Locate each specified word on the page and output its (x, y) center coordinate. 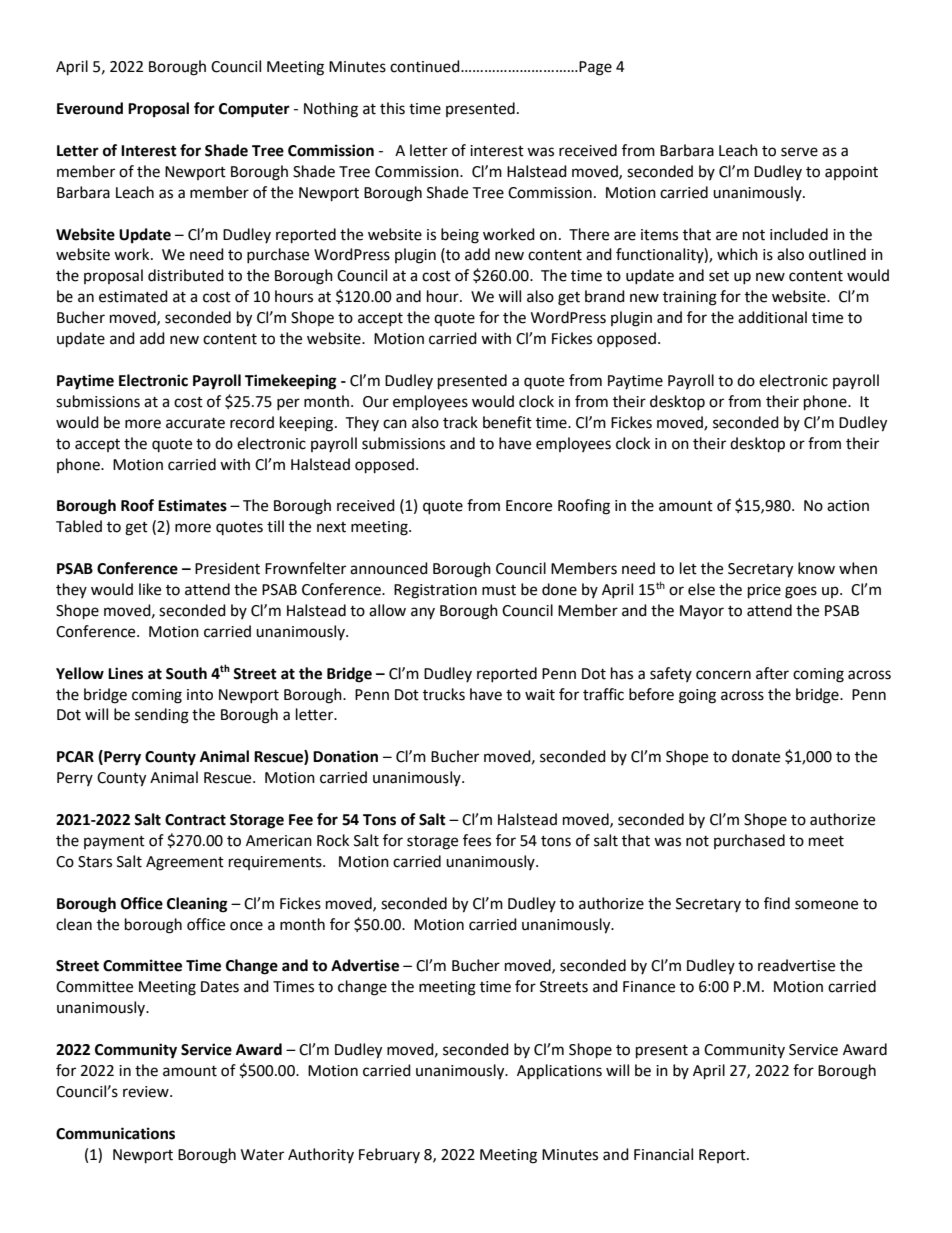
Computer (254, 110)
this (392, 108)
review (147, 1092)
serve (799, 152)
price (764, 591)
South (186, 673)
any (423, 613)
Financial (663, 1154)
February (389, 1155)
